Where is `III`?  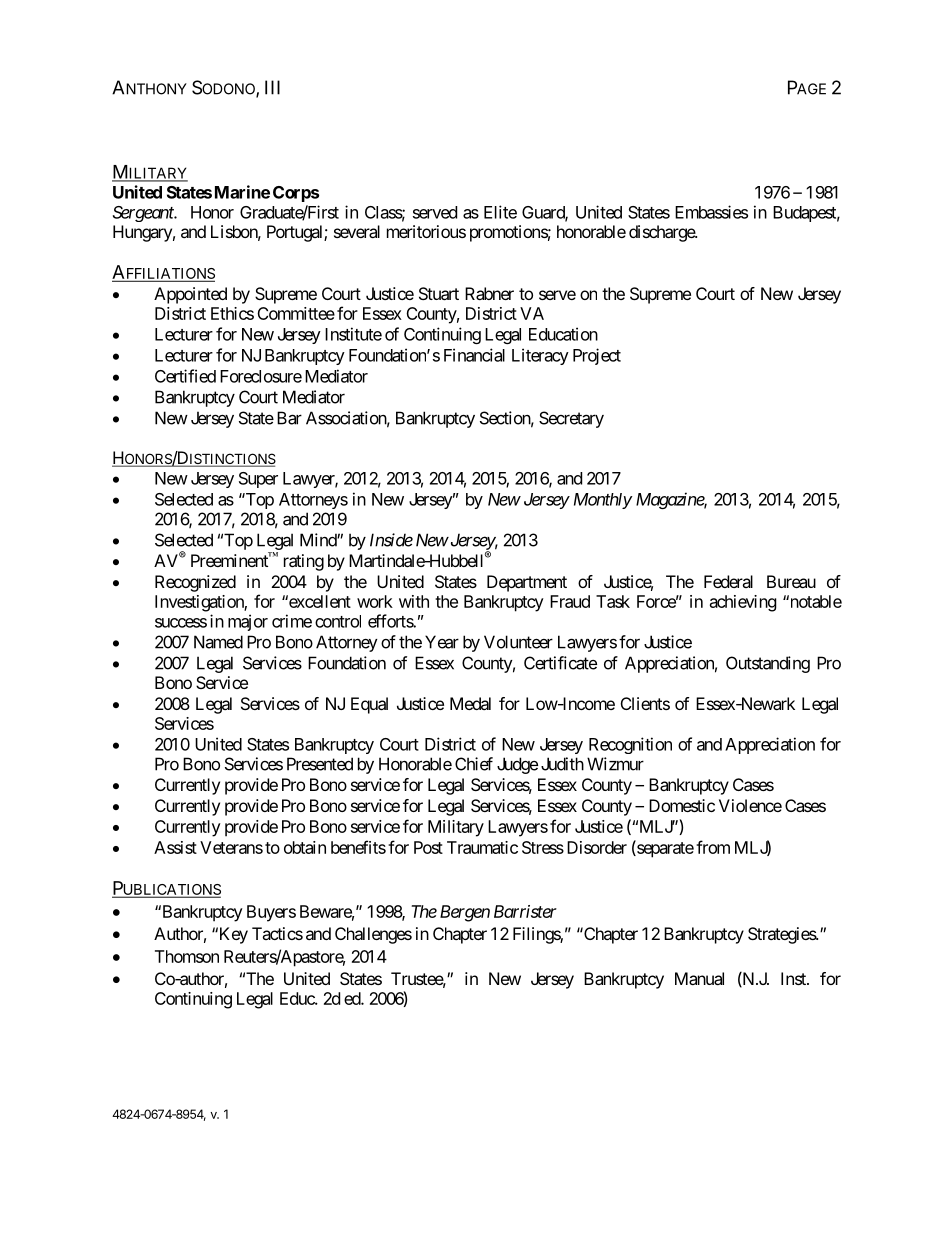 III is located at coordinates (272, 87).
